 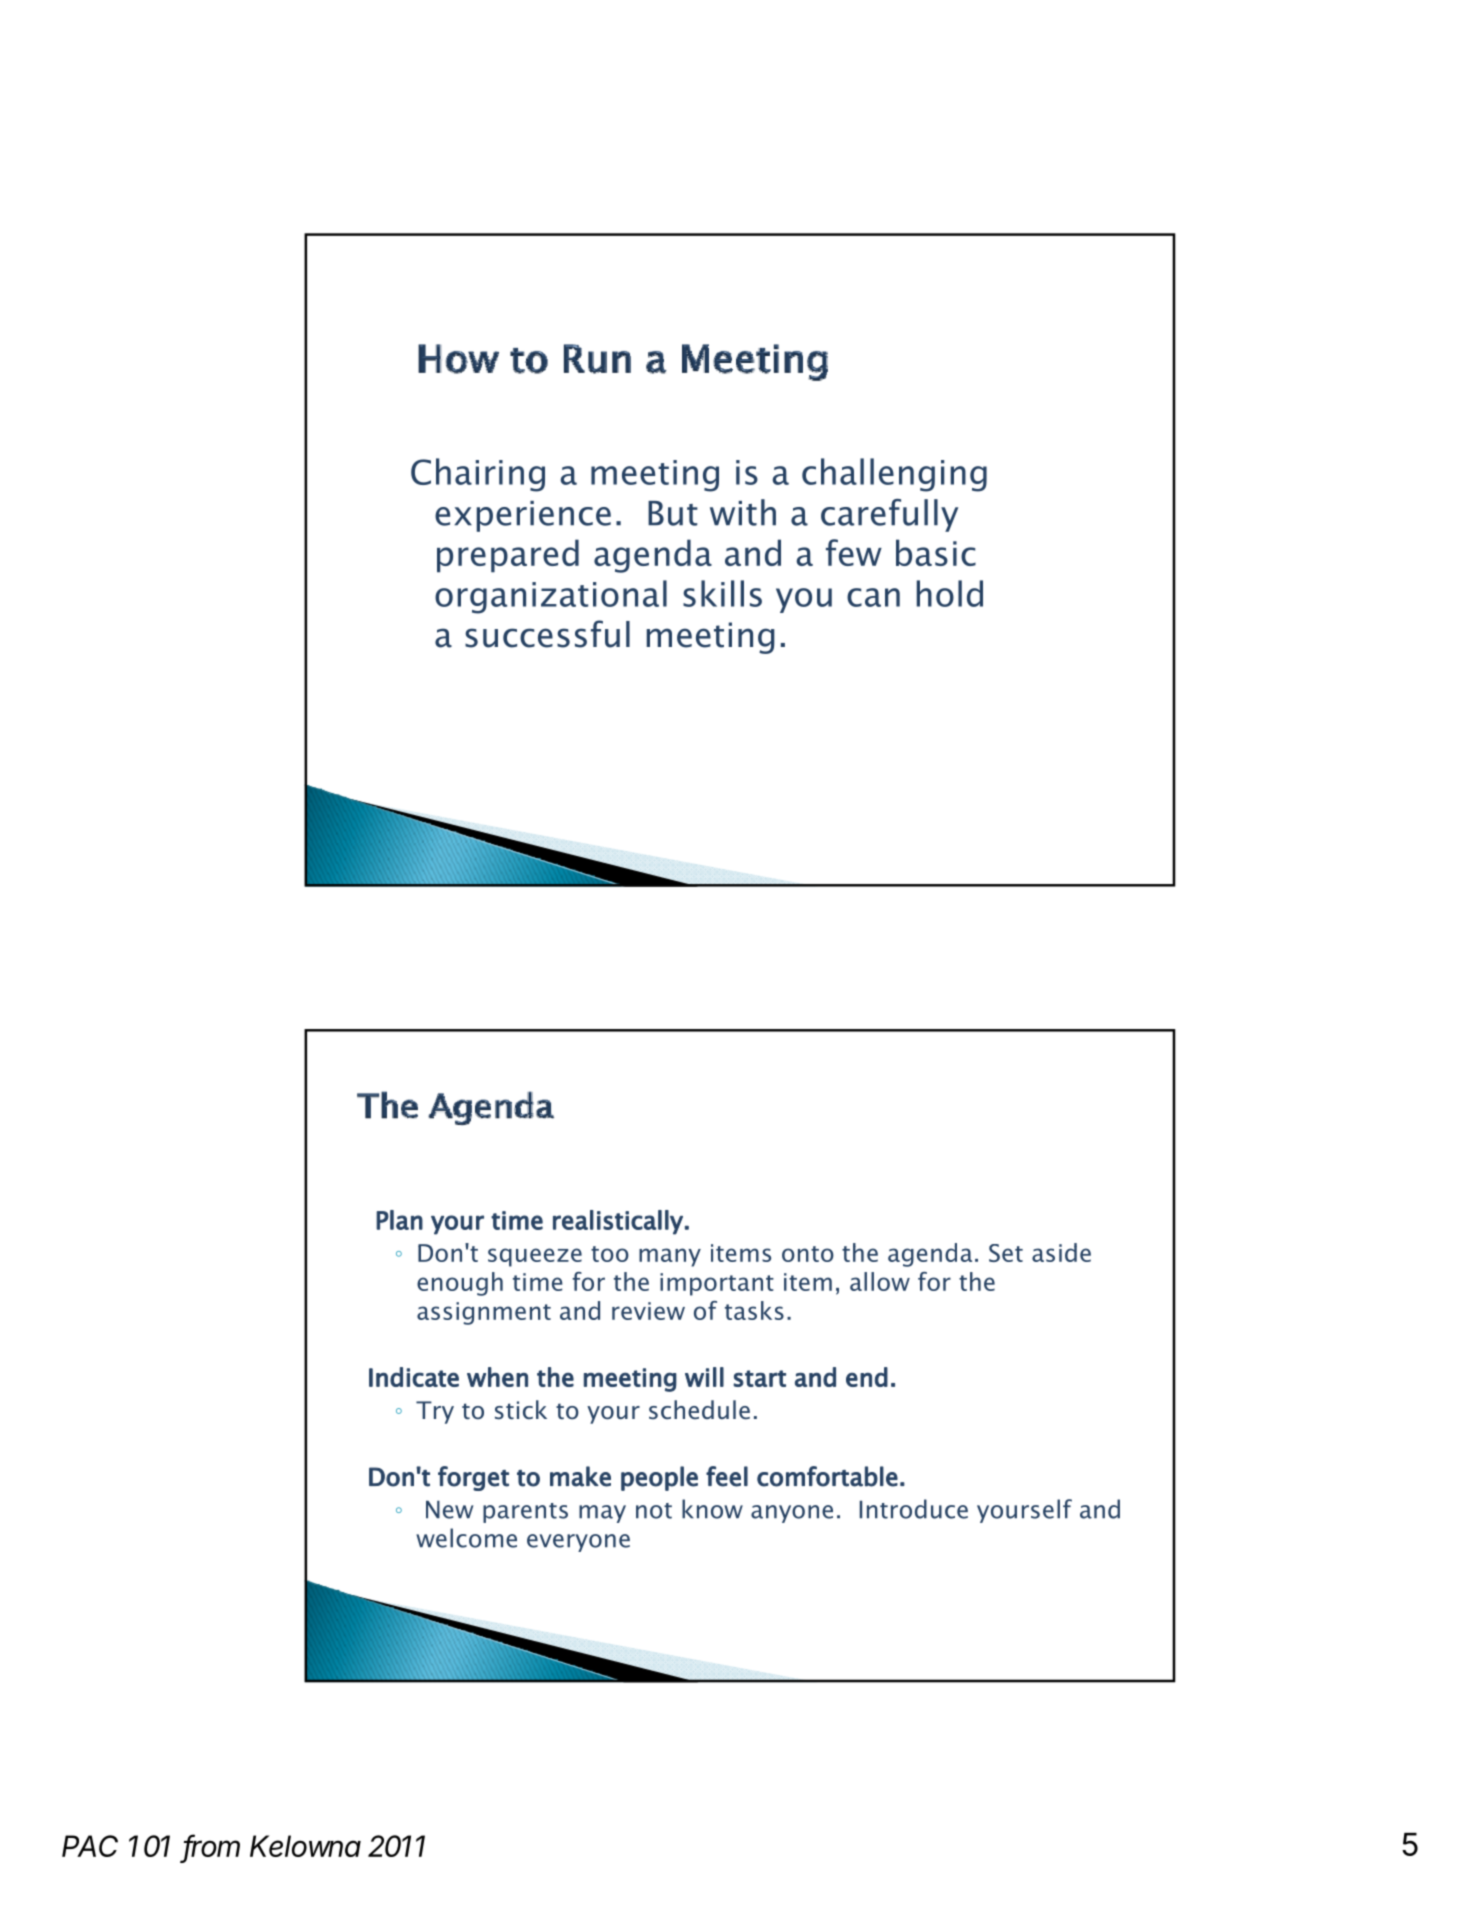 I want to click on make, so click(x=580, y=1476).
